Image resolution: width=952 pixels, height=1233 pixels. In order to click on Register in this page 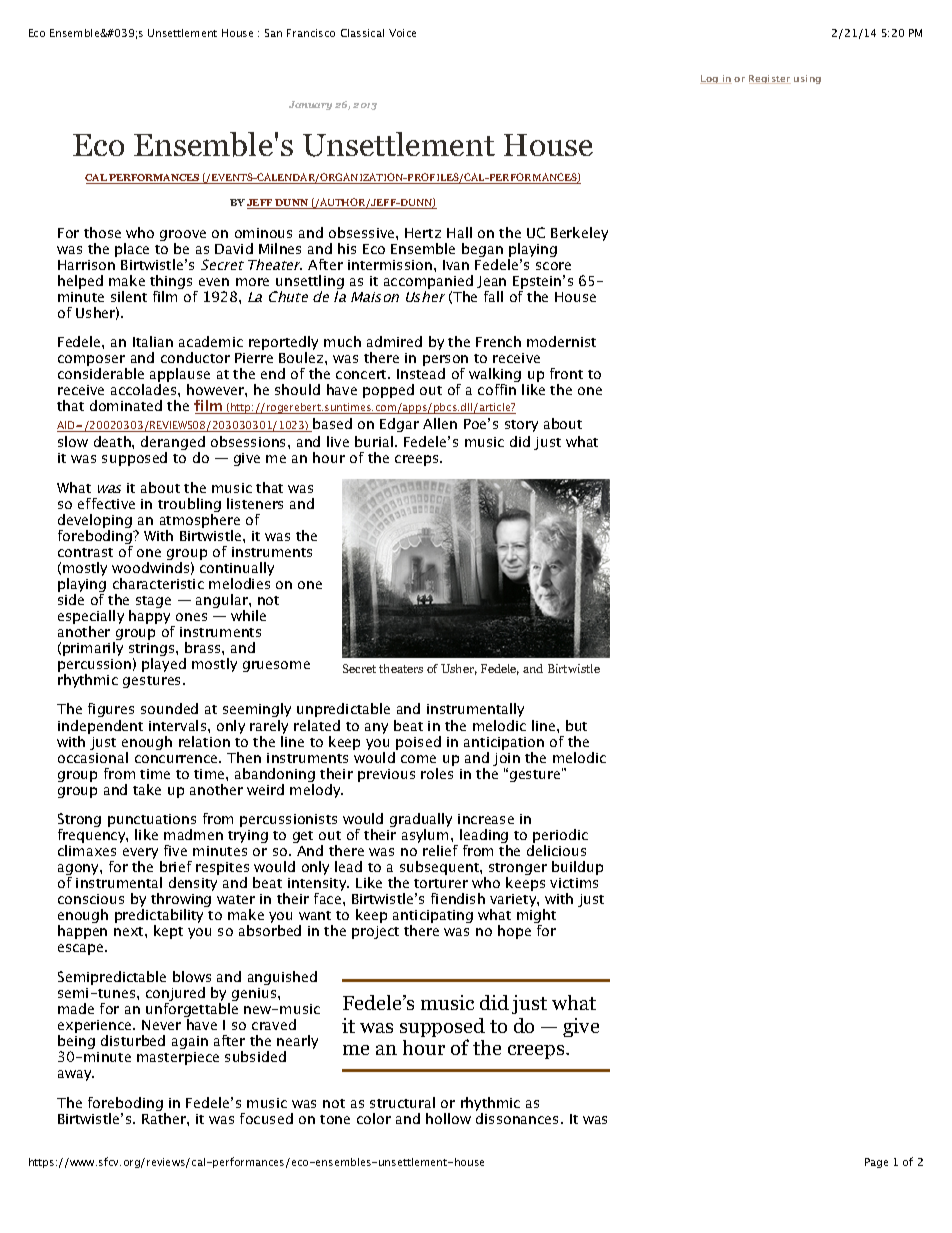, I will do `click(770, 79)`.
